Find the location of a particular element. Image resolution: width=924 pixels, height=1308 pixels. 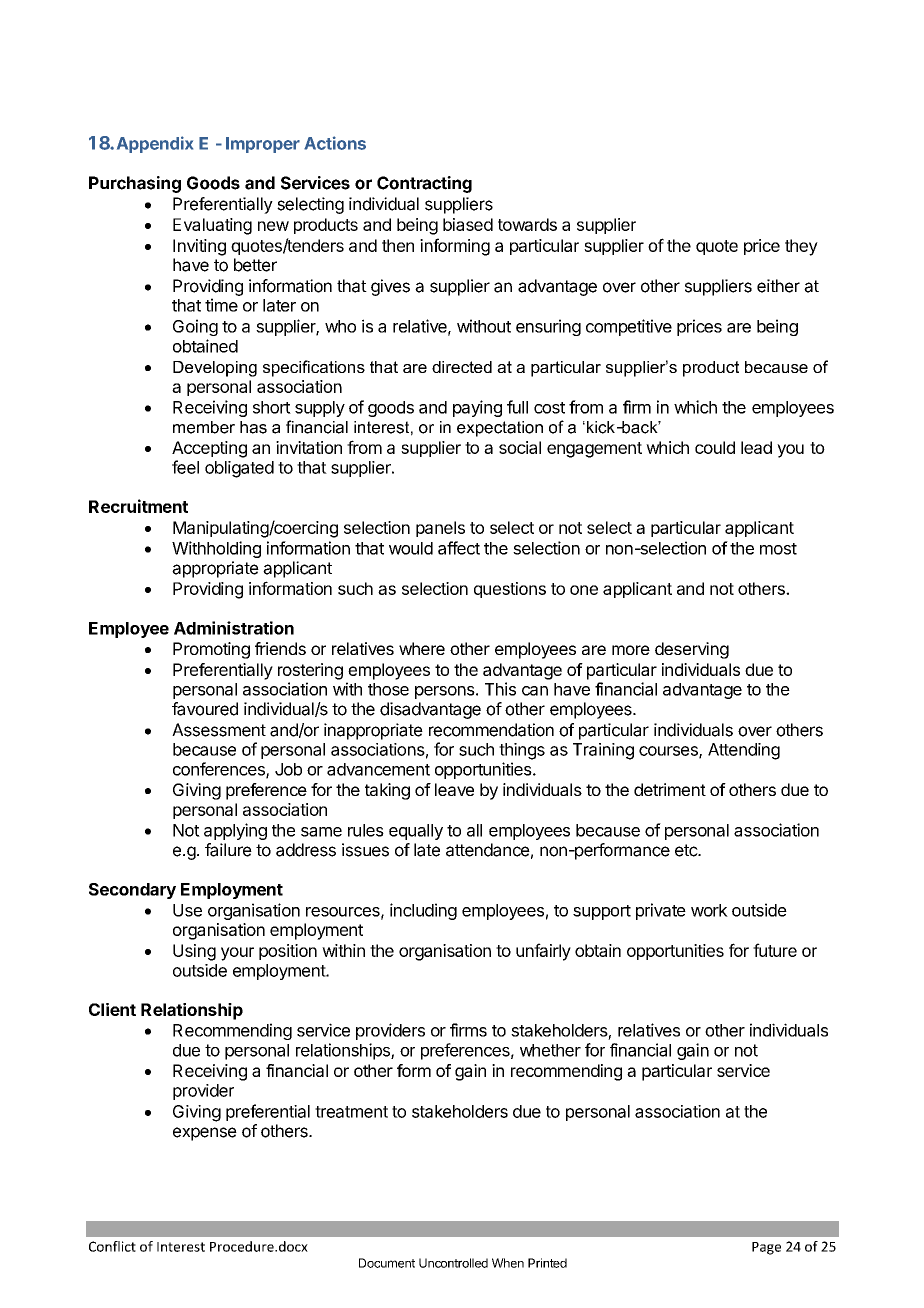

work is located at coordinates (709, 910).
